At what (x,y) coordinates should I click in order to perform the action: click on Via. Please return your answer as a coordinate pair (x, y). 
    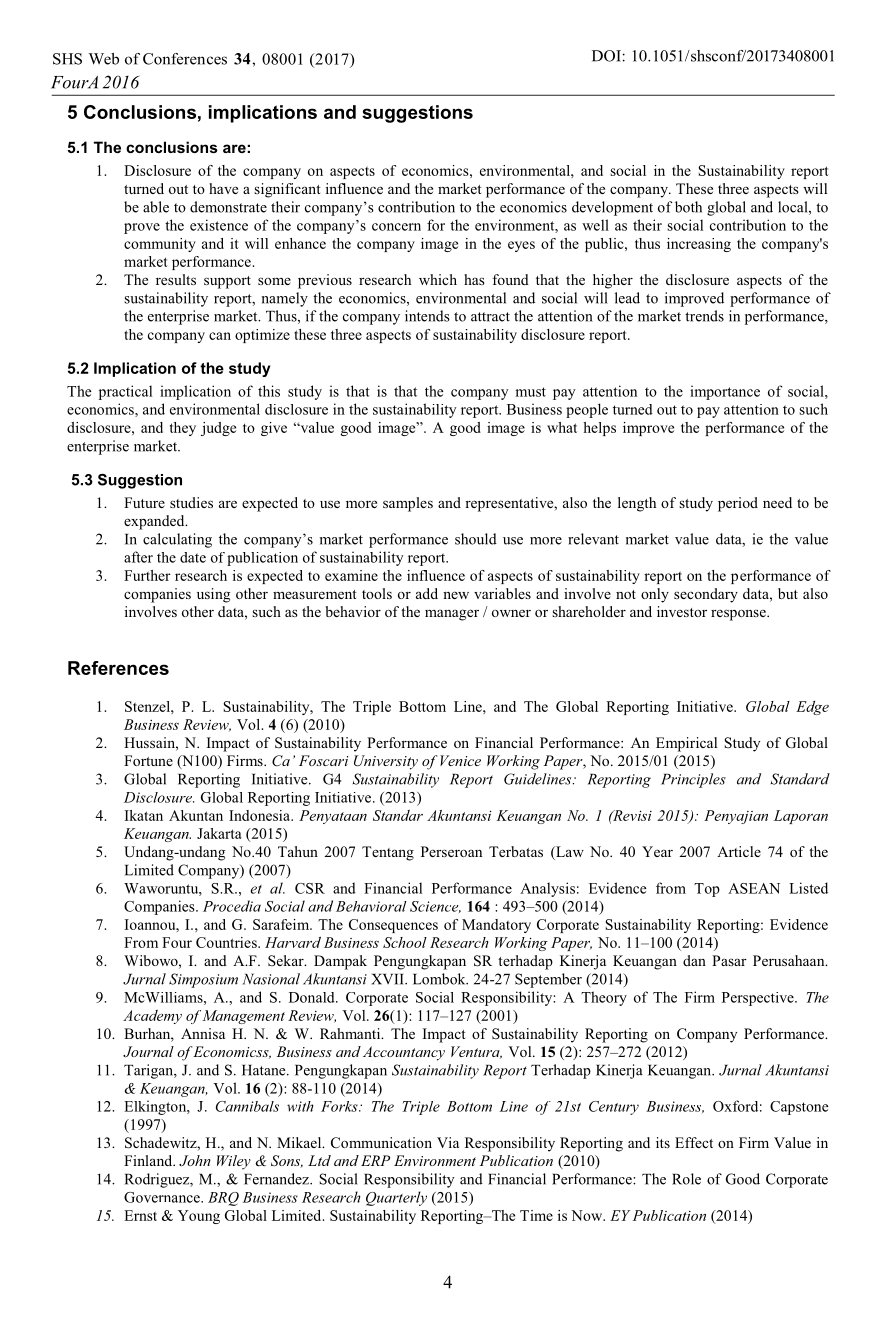
    Looking at the image, I should click on (448, 1142).
